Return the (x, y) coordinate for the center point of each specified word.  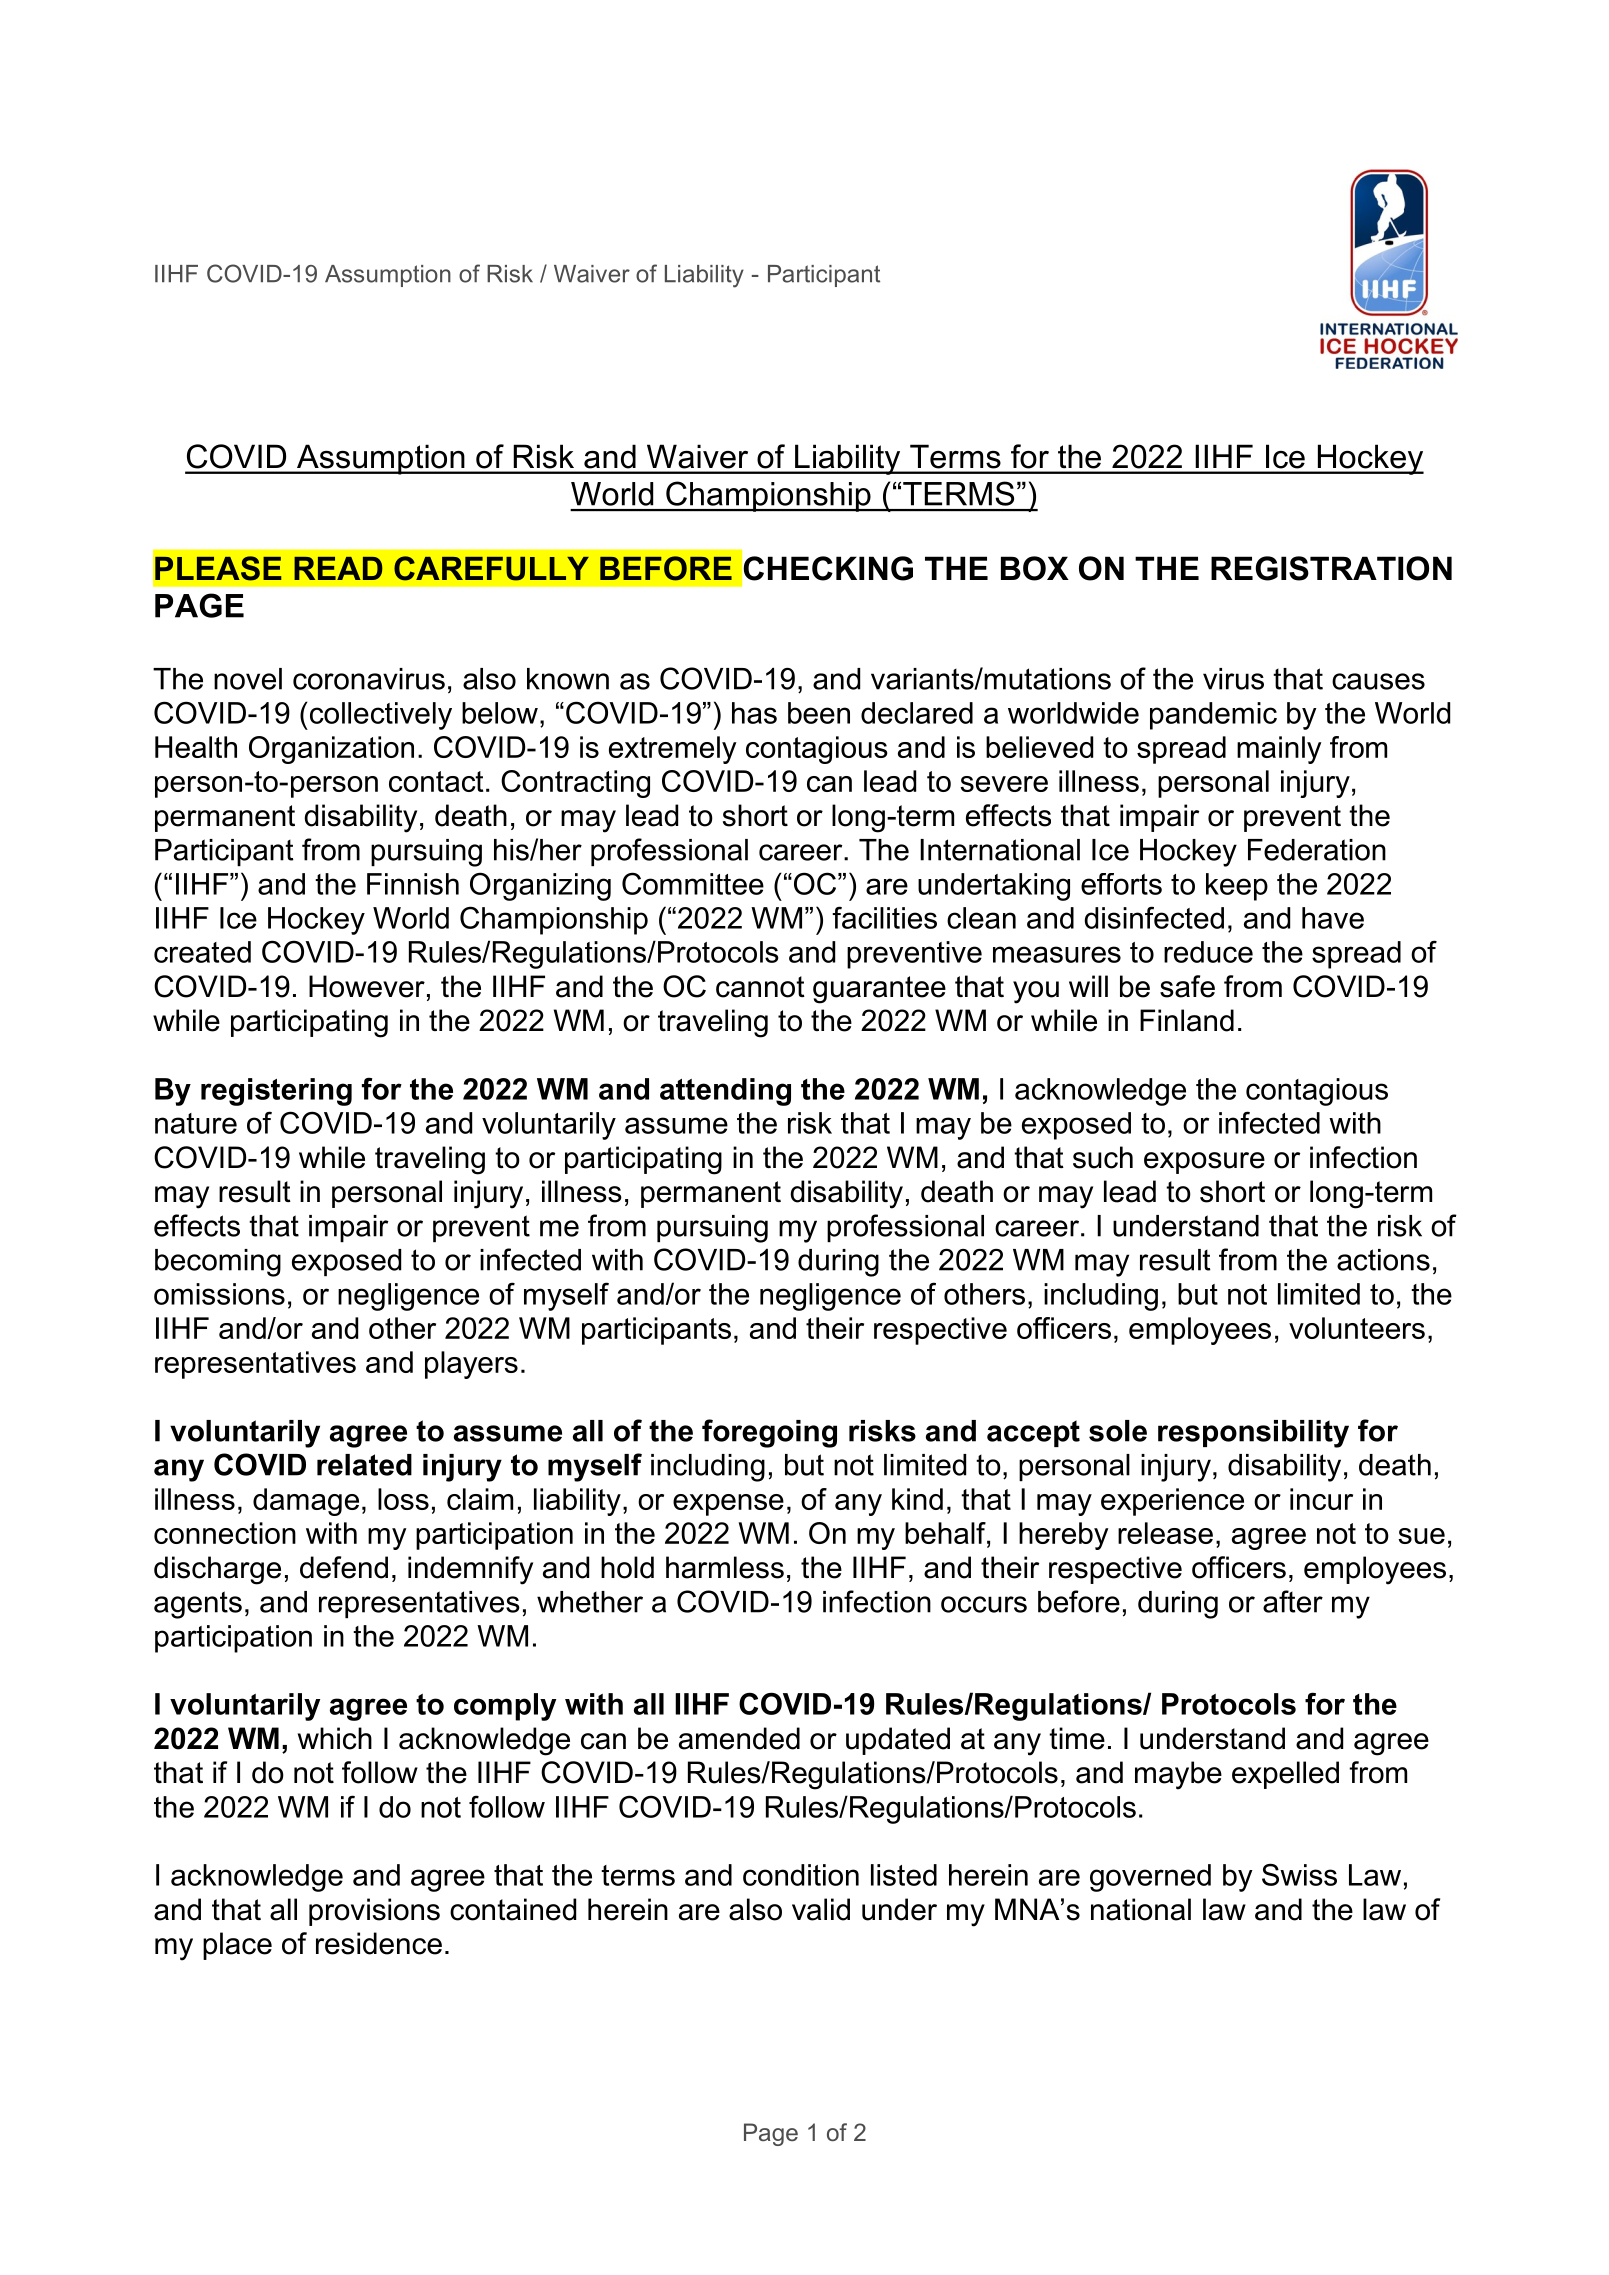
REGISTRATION (1331, 568)
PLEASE (218, 568)
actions (1383, 1260)
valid (821, 1909)
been (819, 713)
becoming (218, 1263)
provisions (374, 1912)
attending (725, 1092)
